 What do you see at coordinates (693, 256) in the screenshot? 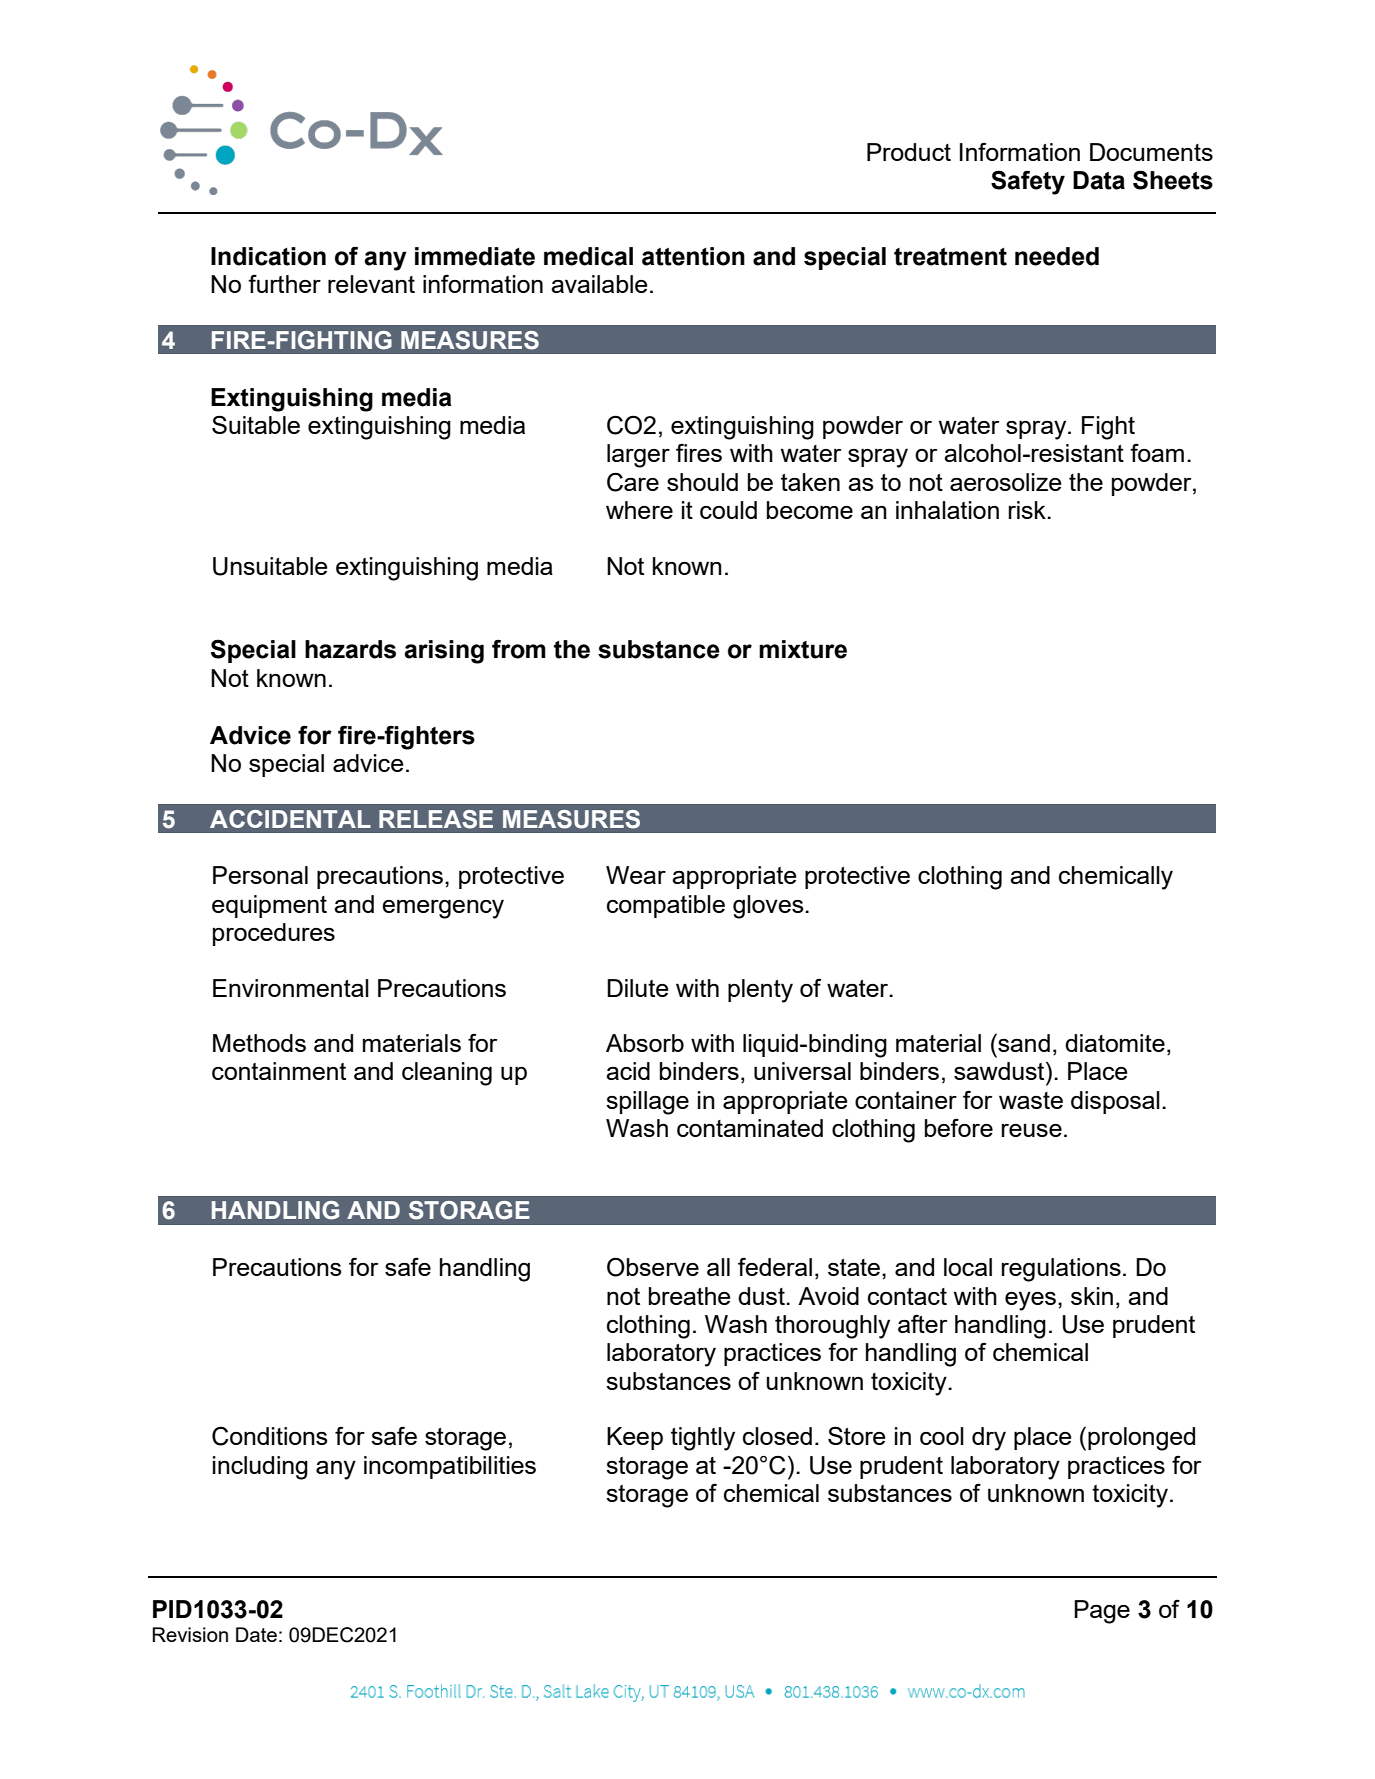
I see `attention` at bounding box center [693, 256].
